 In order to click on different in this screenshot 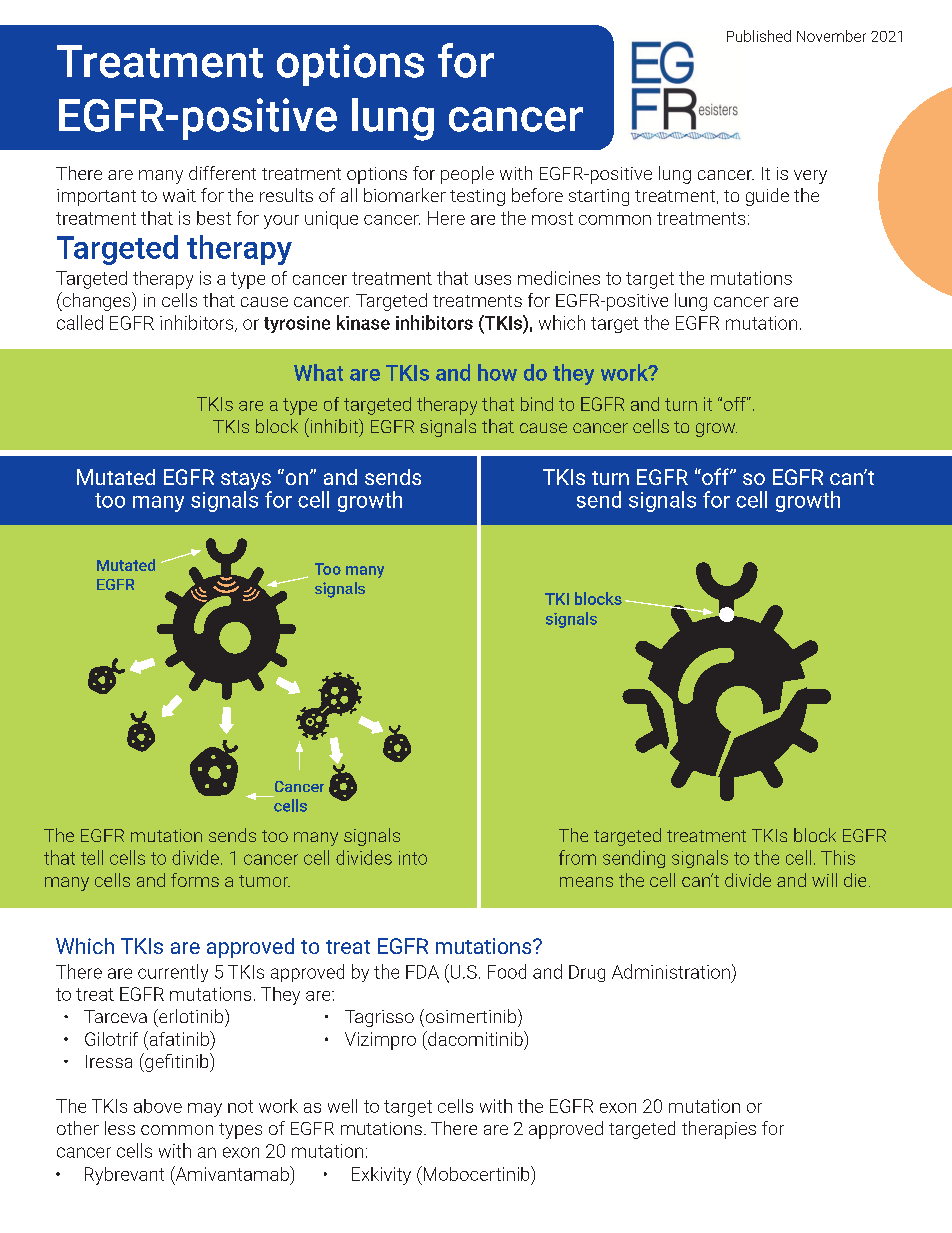, I will do `click(222, 173)`.
